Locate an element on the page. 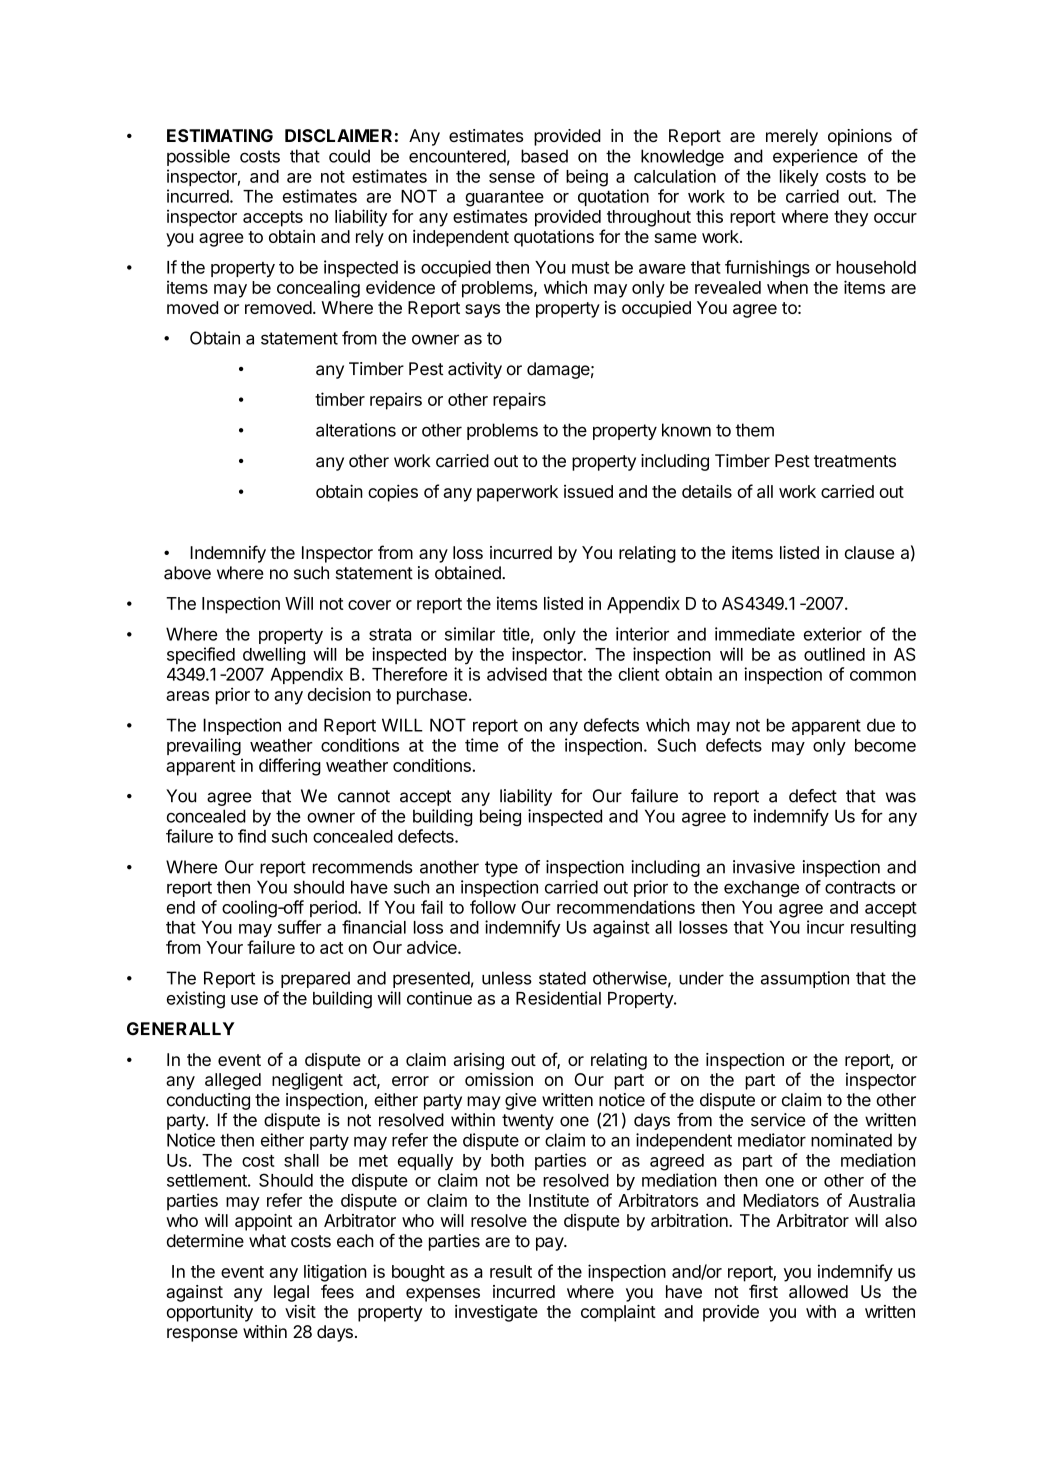 The width and height of the page is (1043, 1474). experience is located at coordinates (815, 157).
